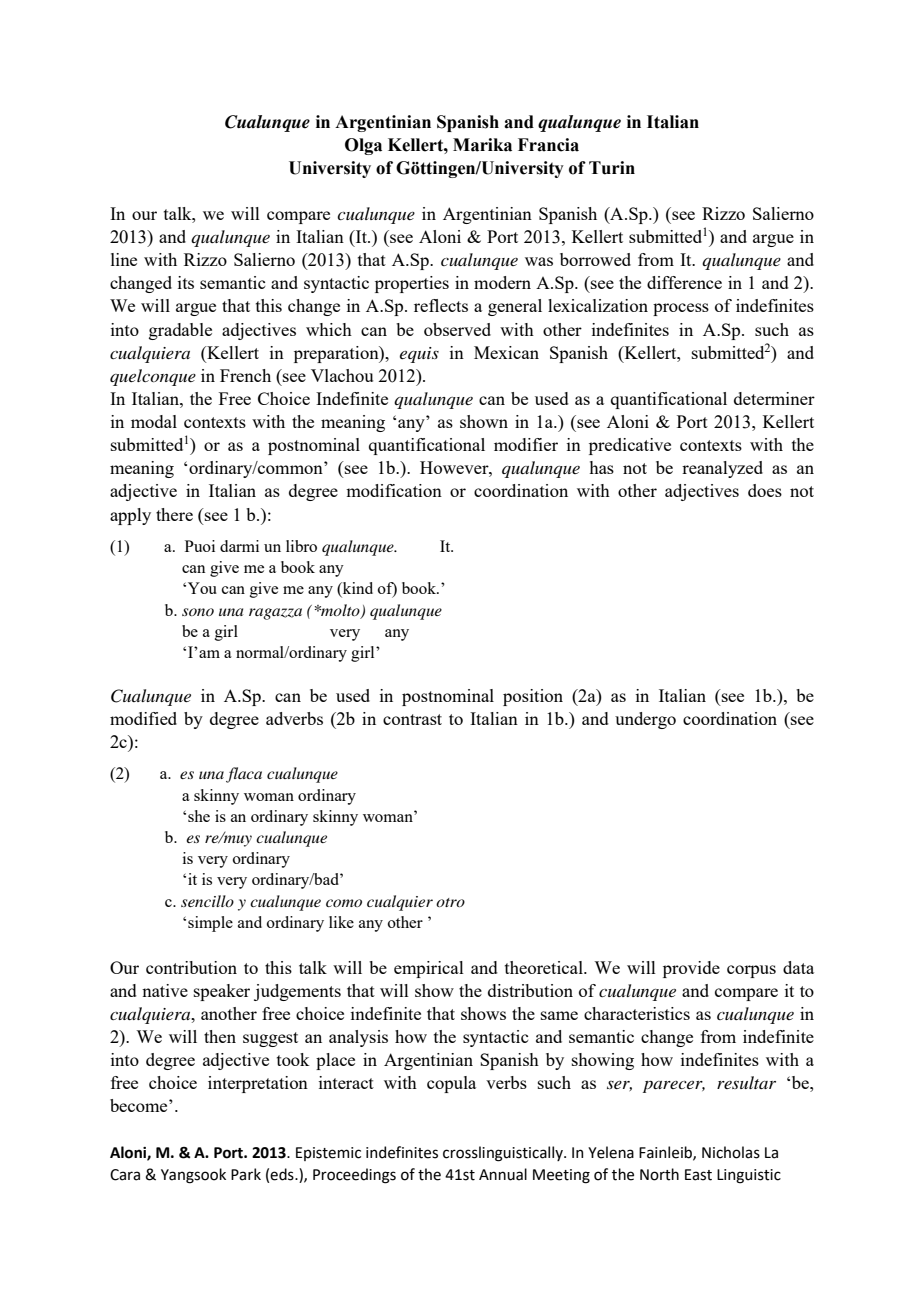 Image resolution: width=924 pixels, height=1308 pixels. I want to click on sono, so click(198, 612).
